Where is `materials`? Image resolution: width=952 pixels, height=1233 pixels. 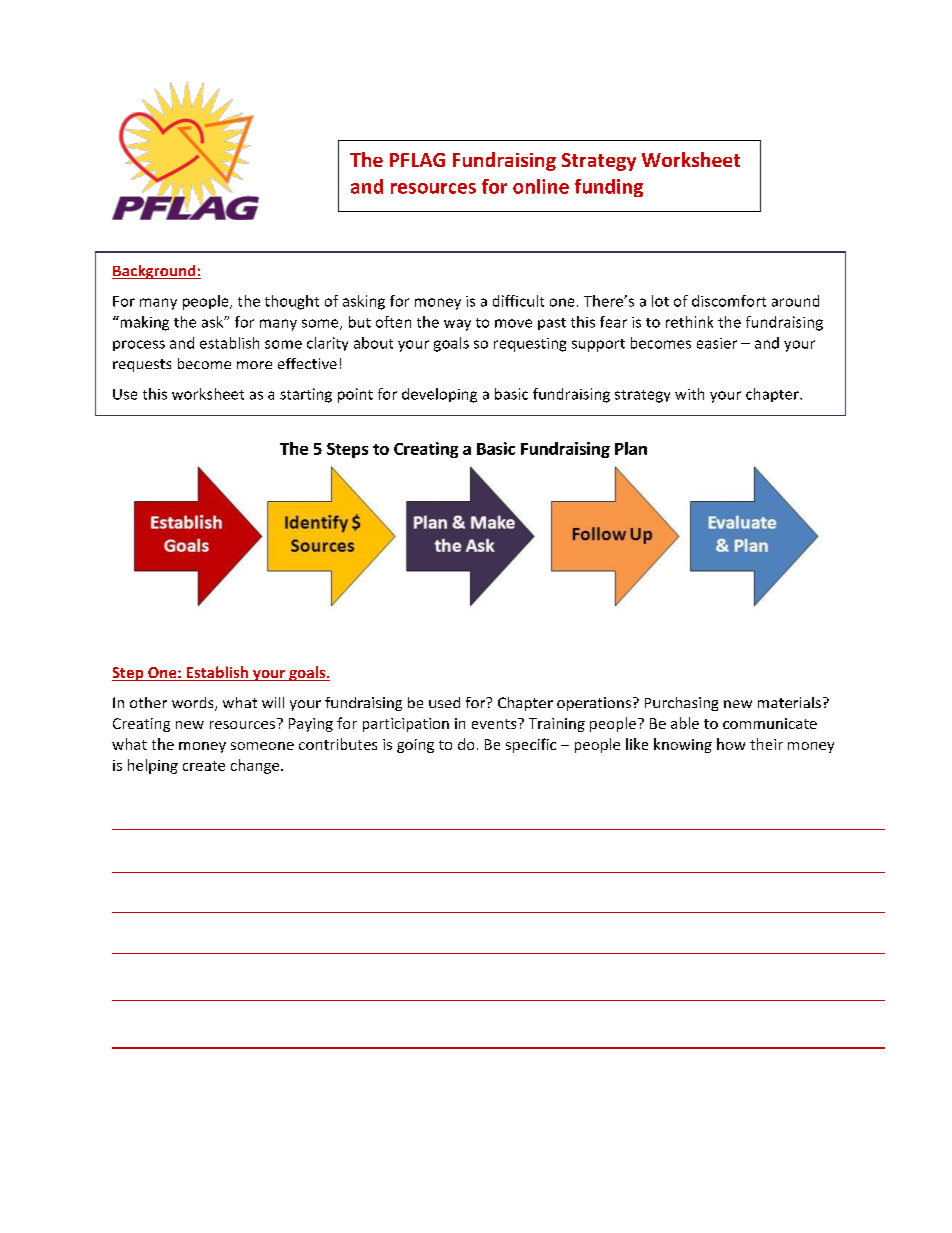
materials is located at coordinates (789, 702).
